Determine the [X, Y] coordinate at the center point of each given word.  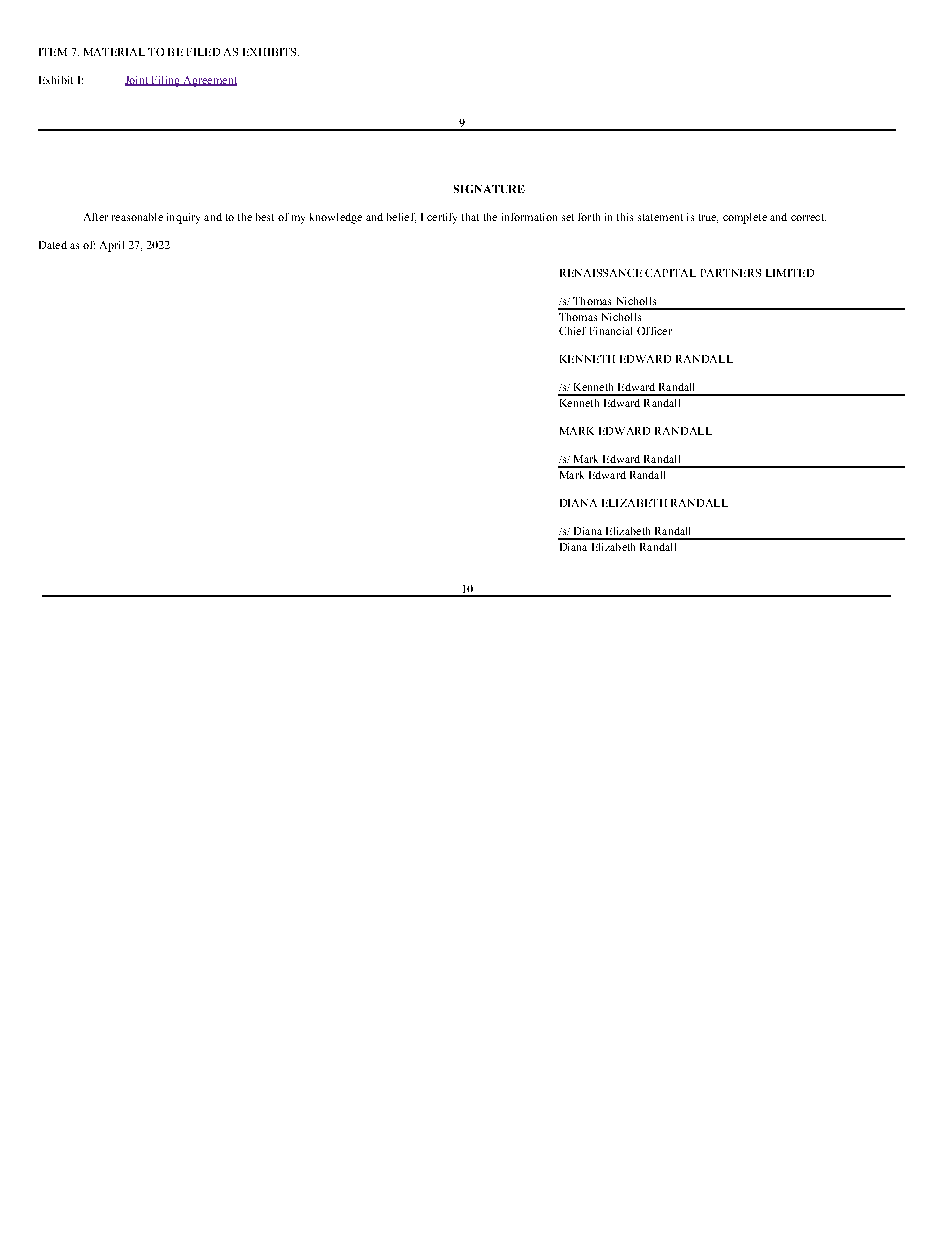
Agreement [209, 81]
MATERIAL [114, 52]
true [708, 218]
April [112, 246]
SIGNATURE [489, 189]
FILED [203, 52]
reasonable [137, 217]
